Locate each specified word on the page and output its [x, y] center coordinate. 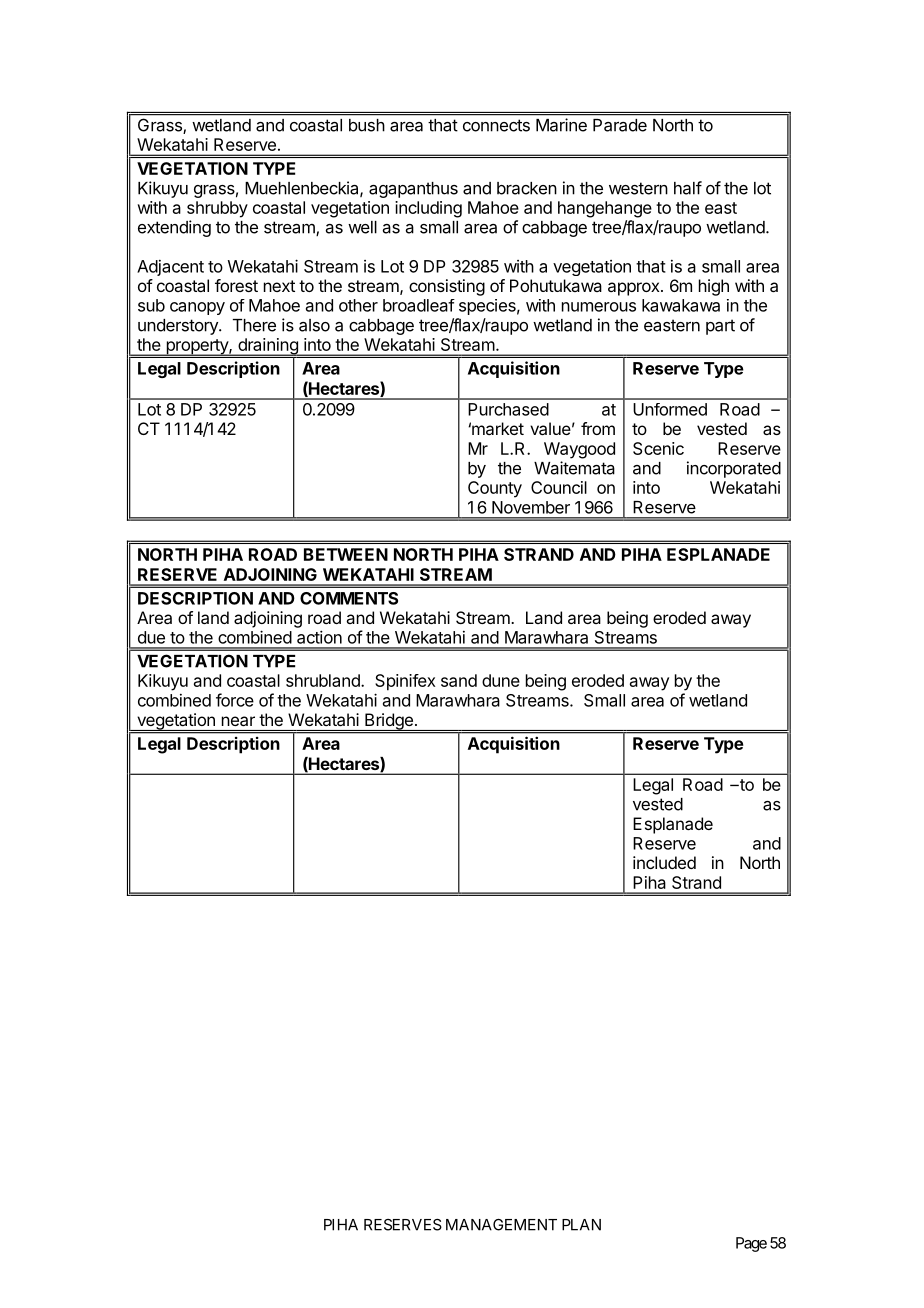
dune [501, 680]
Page [751, 1244]
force [235, 700]
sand [459, 680]
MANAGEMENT [501, 1225]
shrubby [217, 209]
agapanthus [413, 190]
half [688, 188]
